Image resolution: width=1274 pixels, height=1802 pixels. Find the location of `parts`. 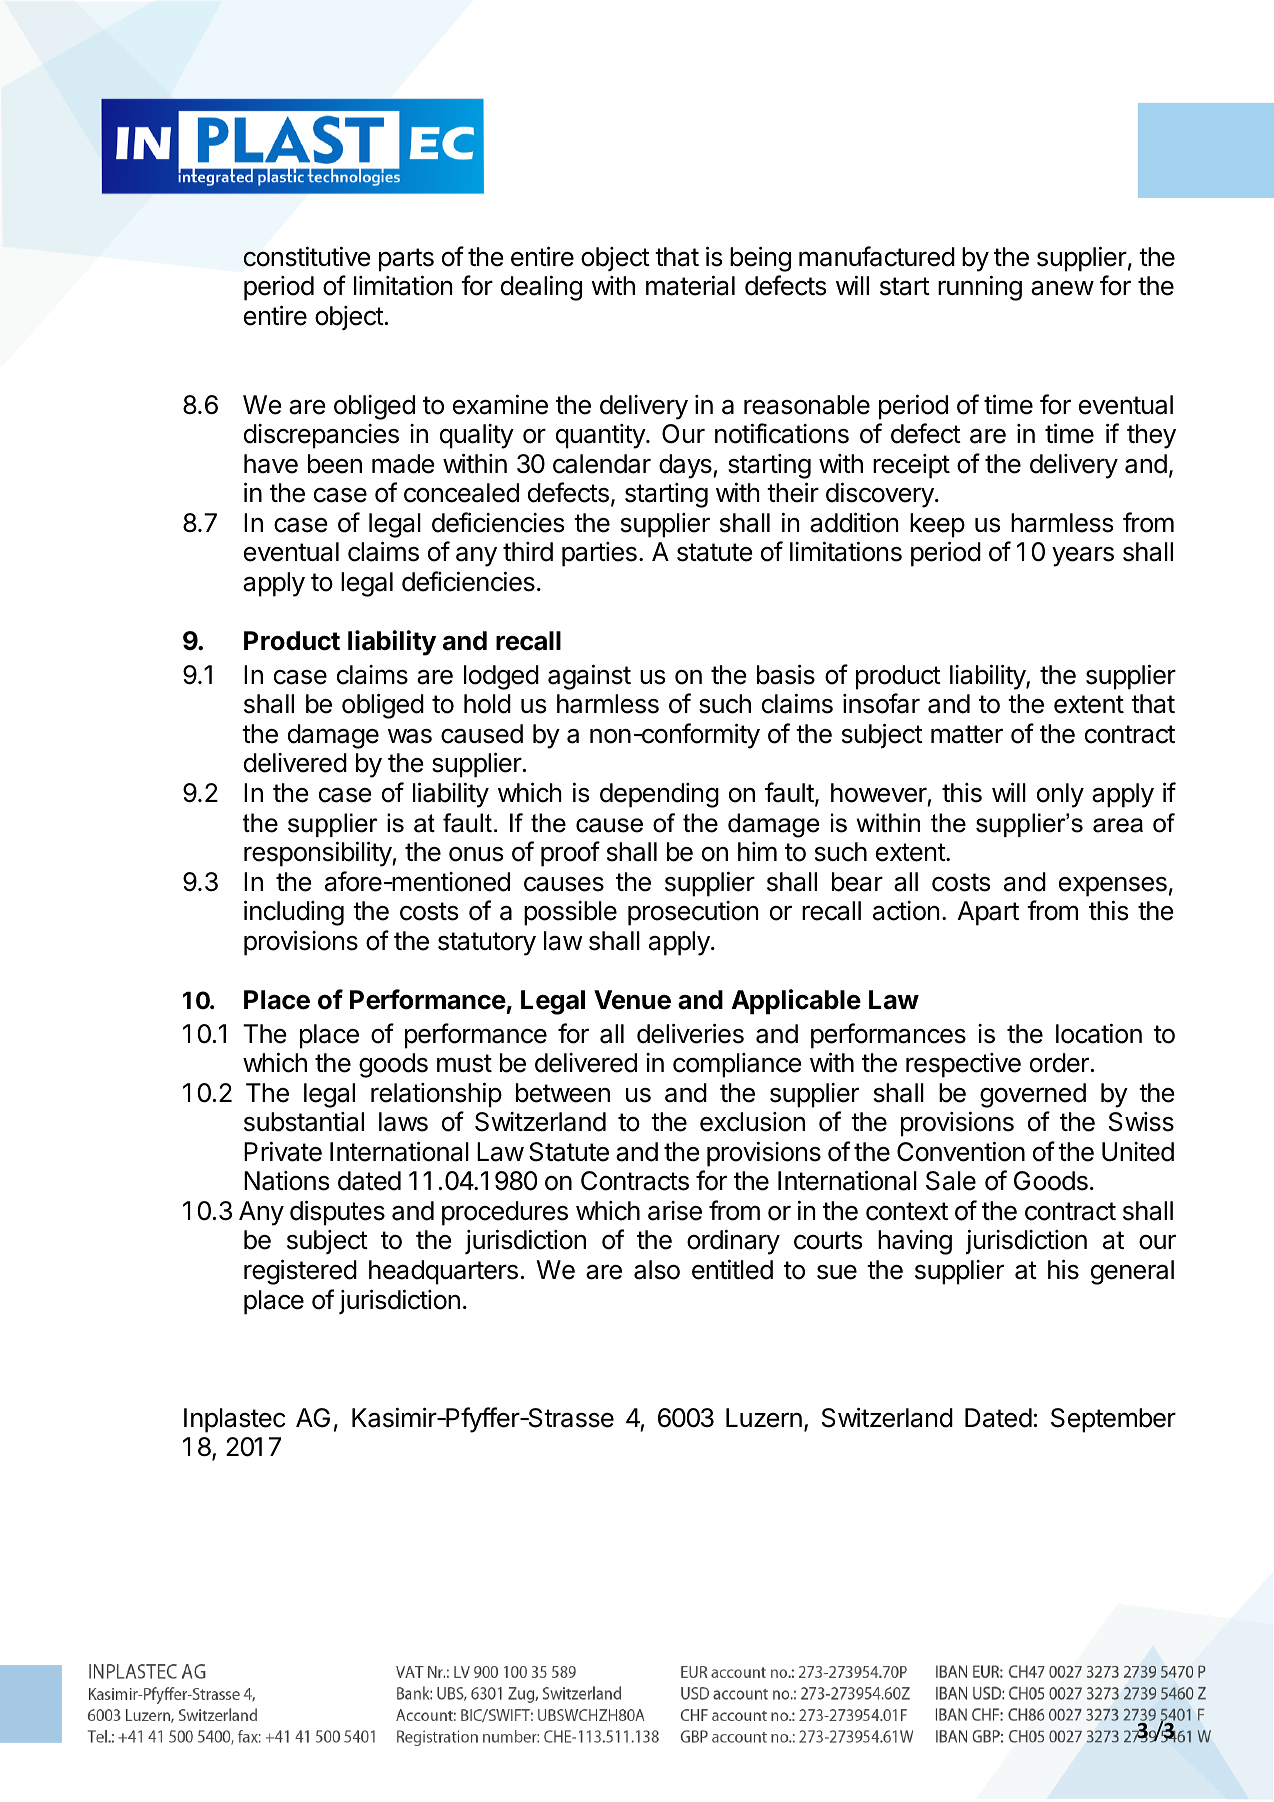

parts is located at coordinates (406, 260).
